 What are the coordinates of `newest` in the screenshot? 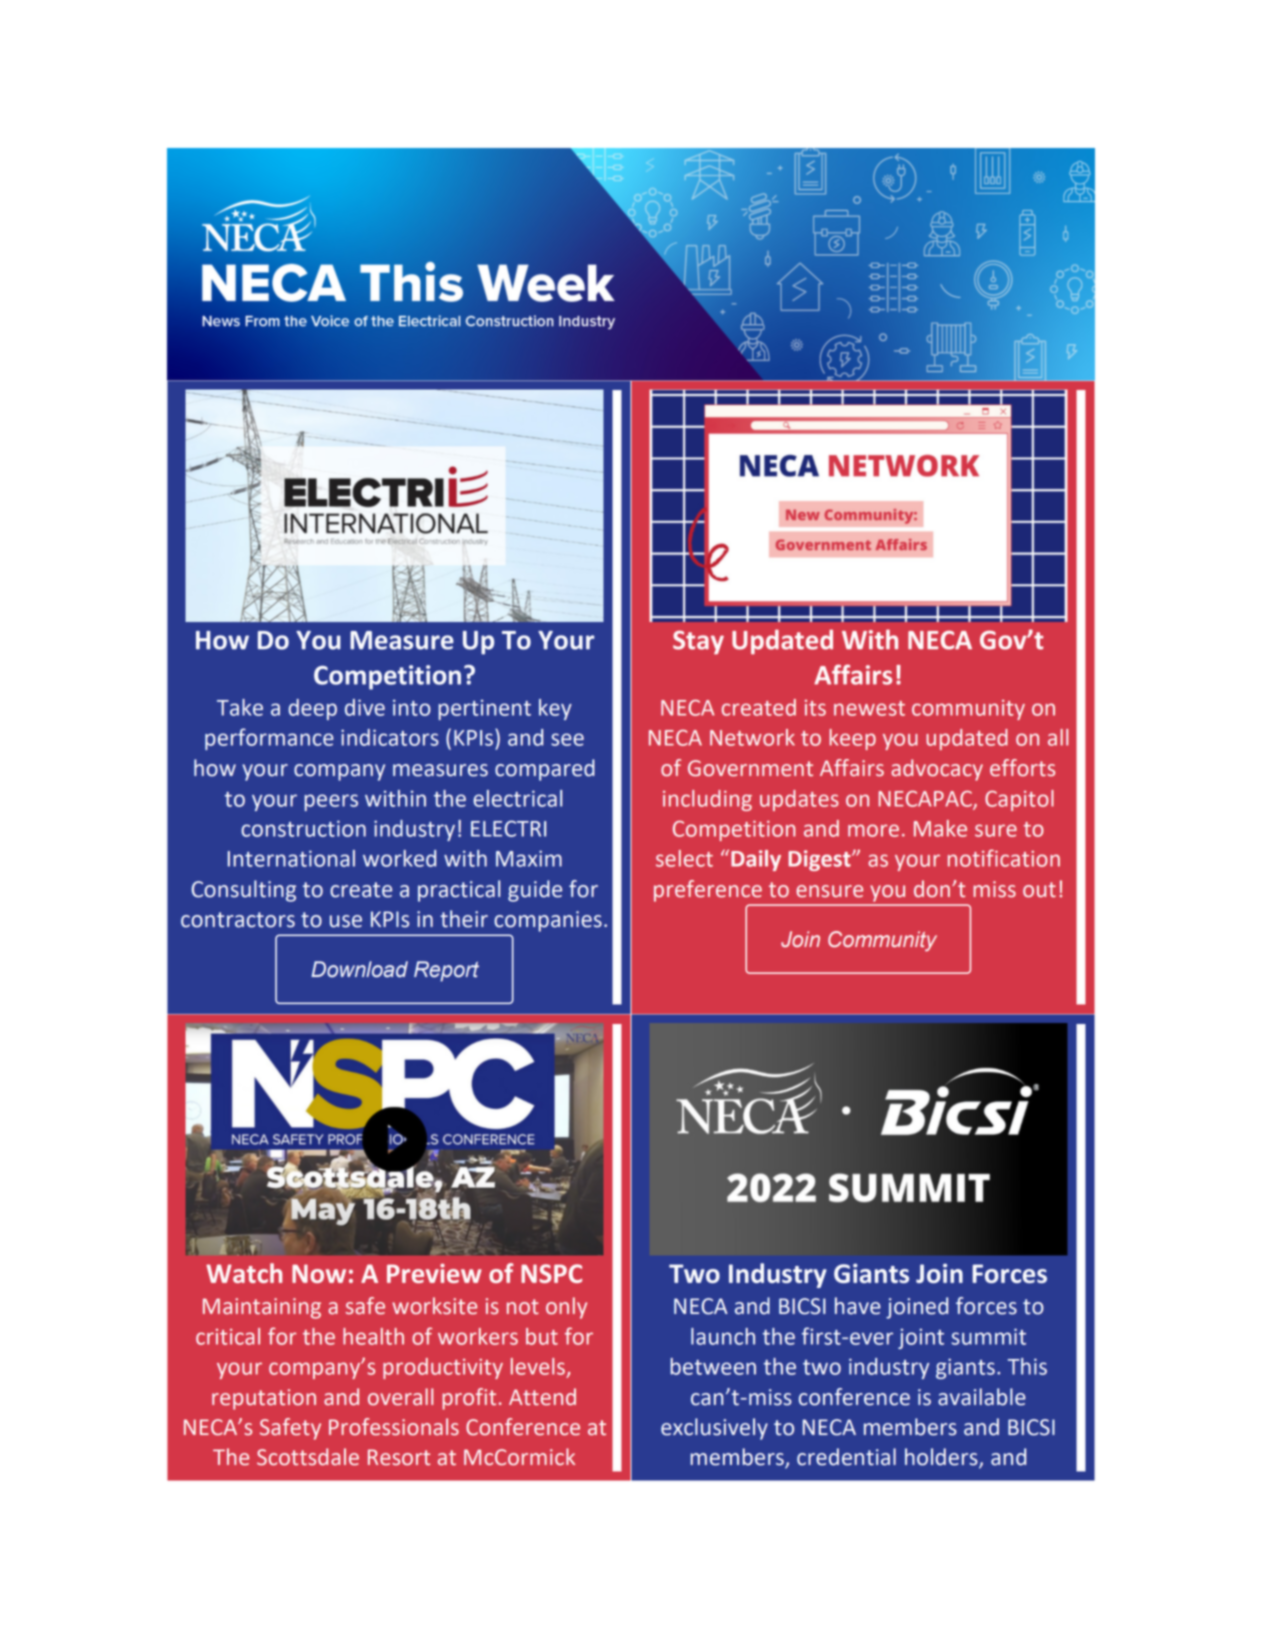 It's located at (869, 708).
